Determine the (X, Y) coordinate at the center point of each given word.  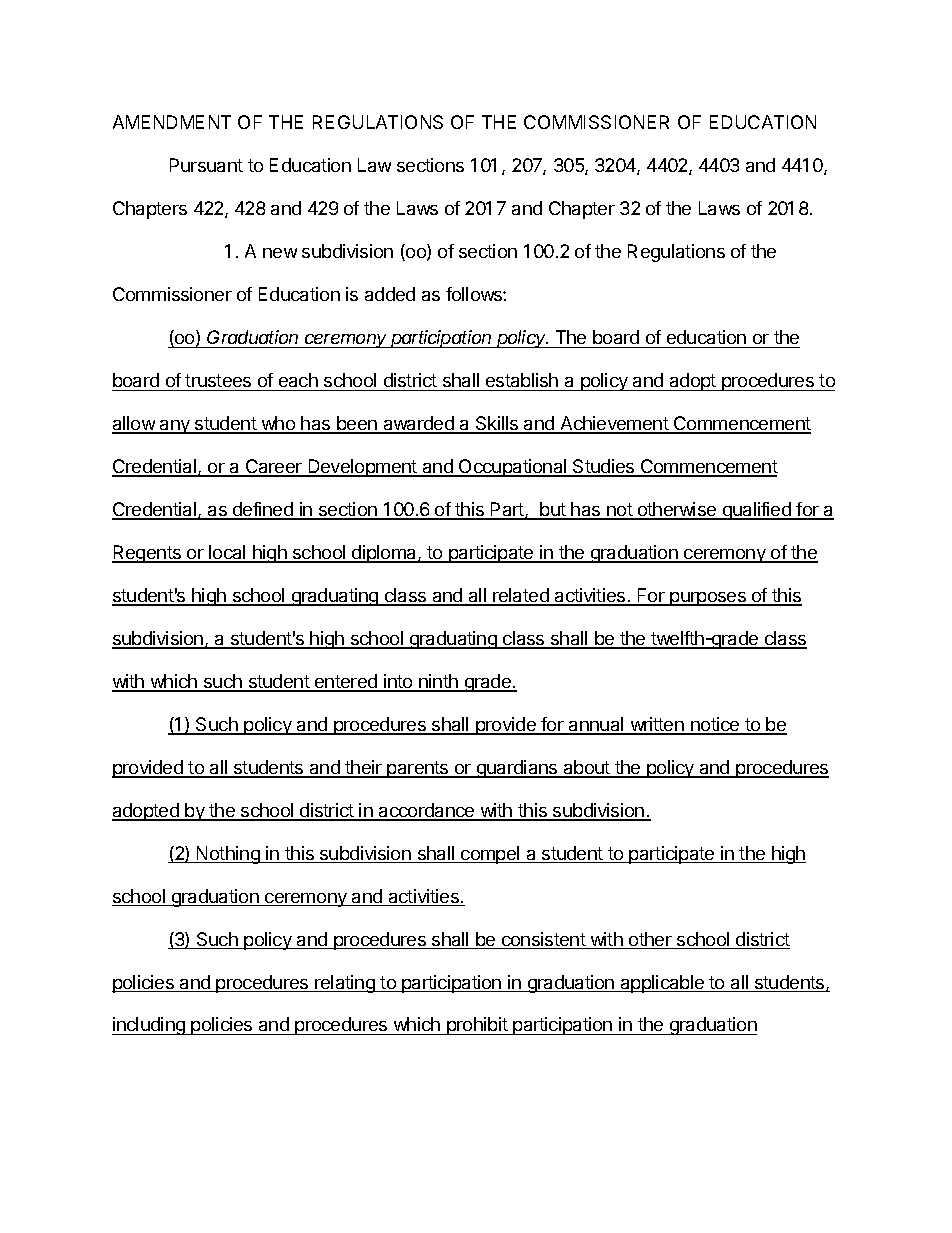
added (390, 294)
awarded (418, 424)
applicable (662, 984)
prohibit (477, 1026)
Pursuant (206, 165)
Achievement (614, 424)
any (175, 427)
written (657, 725)
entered (346, 682)
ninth (438, 682)
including (149, 1026)
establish (522, 380)
